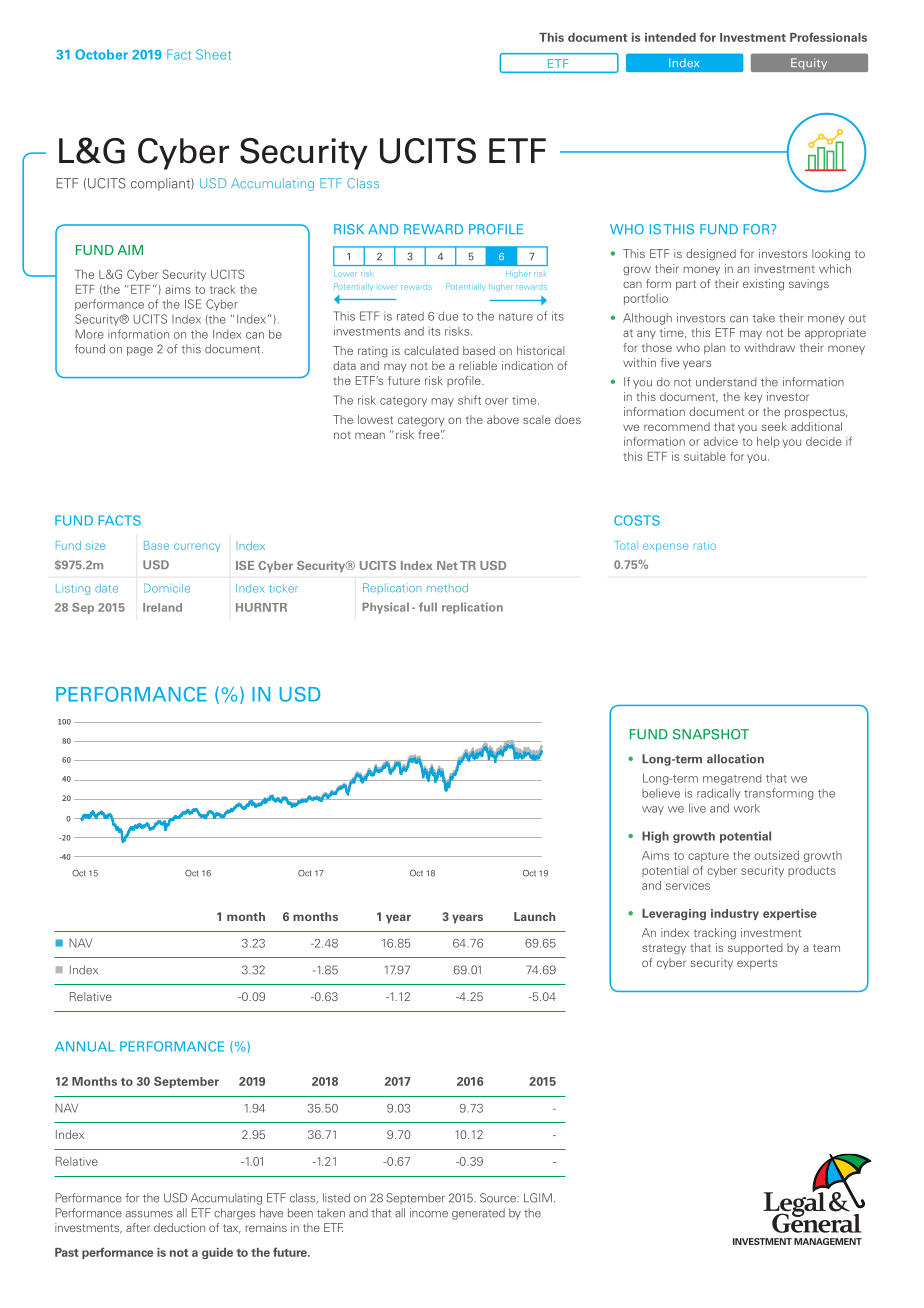  I want to click on Ireland, so click(162, 607).
